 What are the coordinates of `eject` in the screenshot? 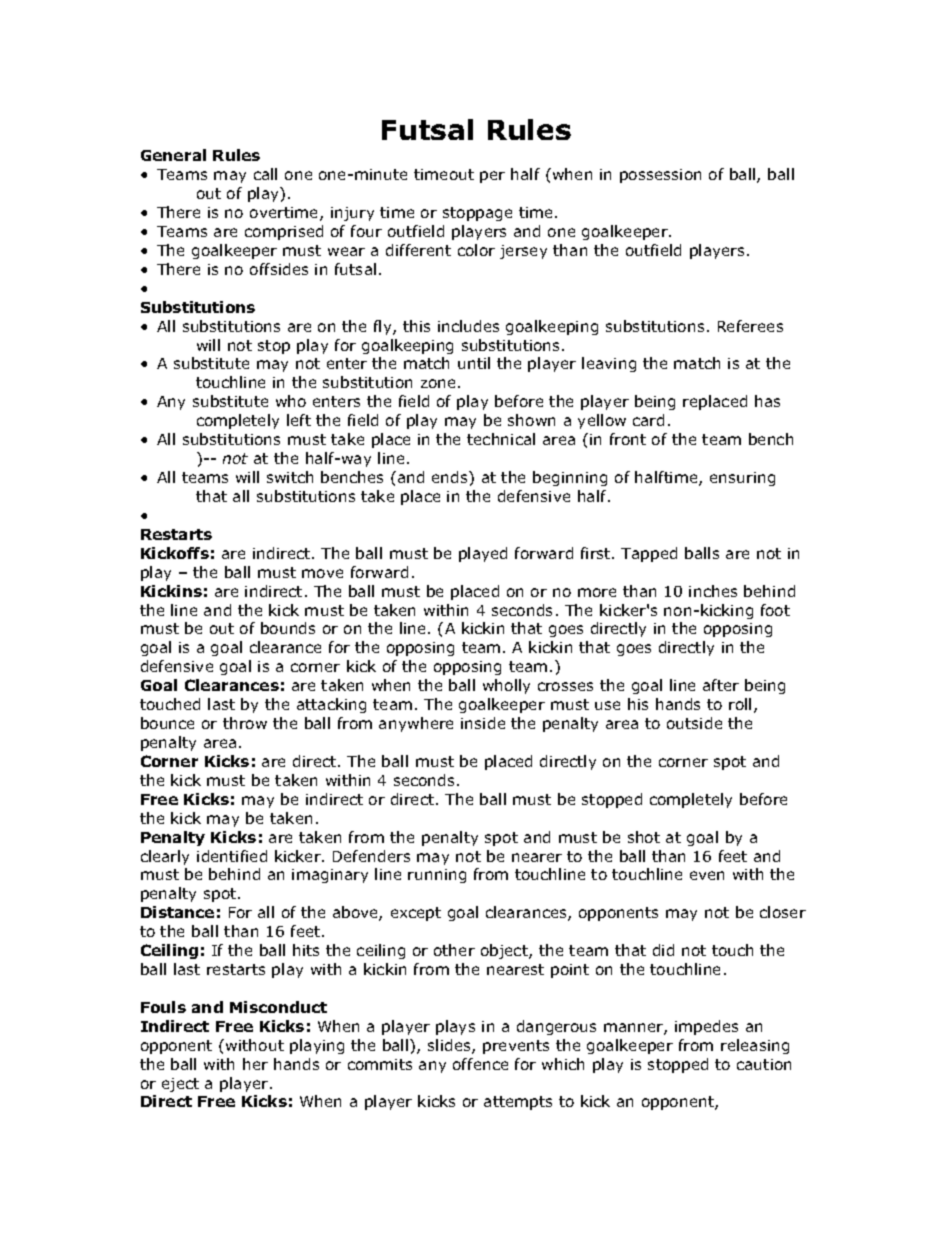 It's located at (180, 1085).
